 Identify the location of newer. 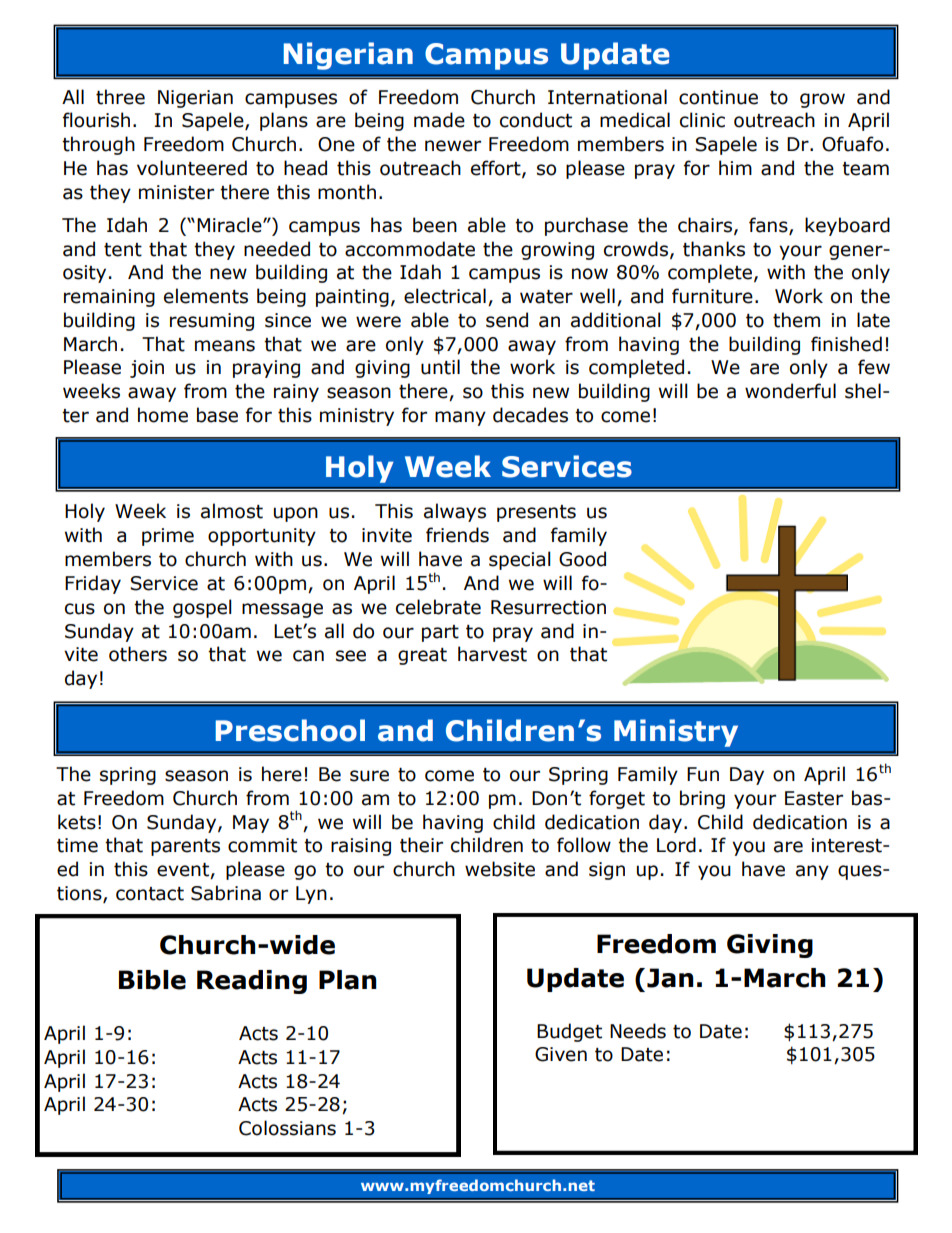
(453, 146).
